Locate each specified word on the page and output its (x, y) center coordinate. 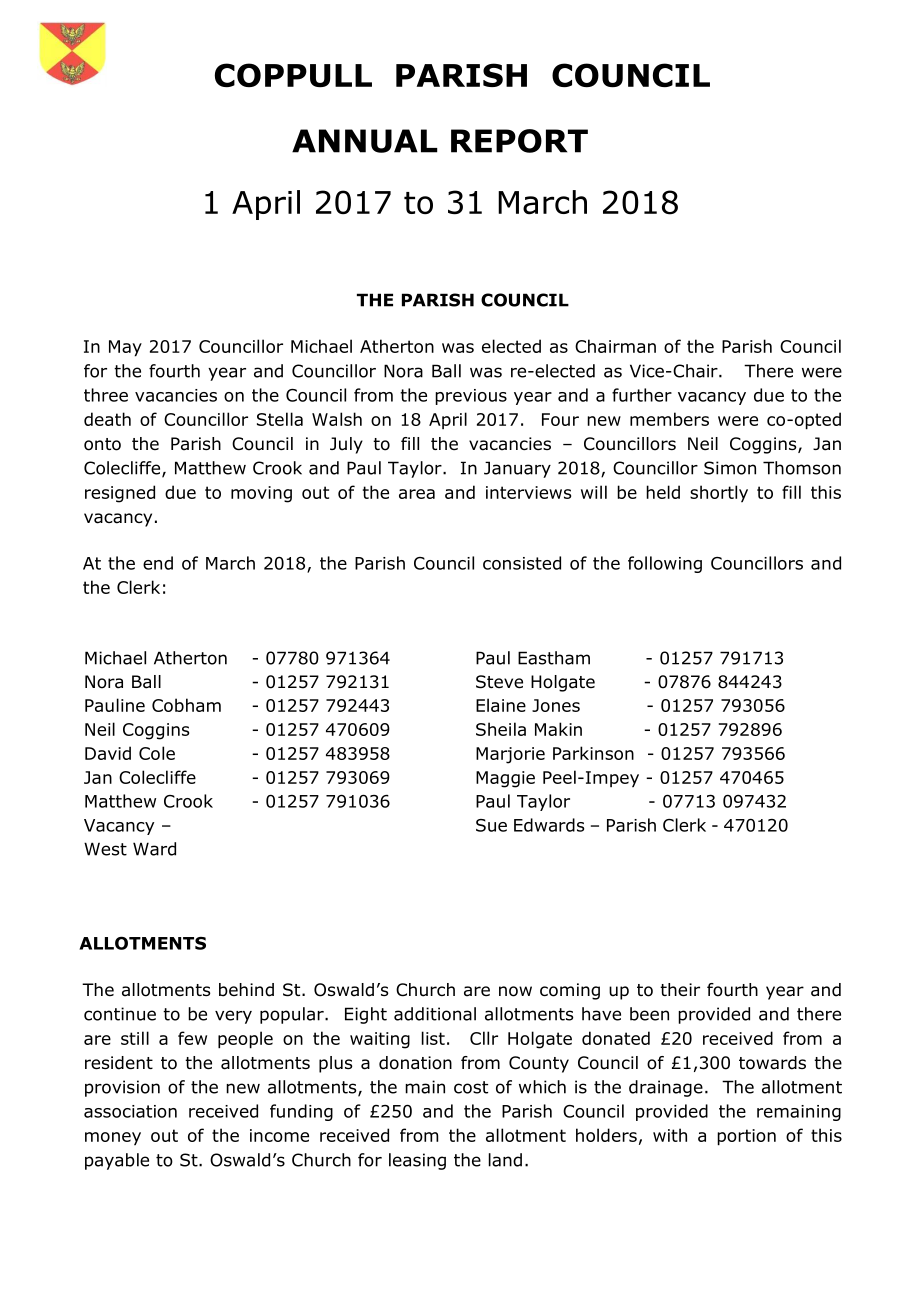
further (642, 395)
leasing (417, 1161)
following (665, 564)
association (130, 1111)
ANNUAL (365, 141)
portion (746, 1137)
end (158, 563)
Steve (499, 682)
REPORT (519, 141)
